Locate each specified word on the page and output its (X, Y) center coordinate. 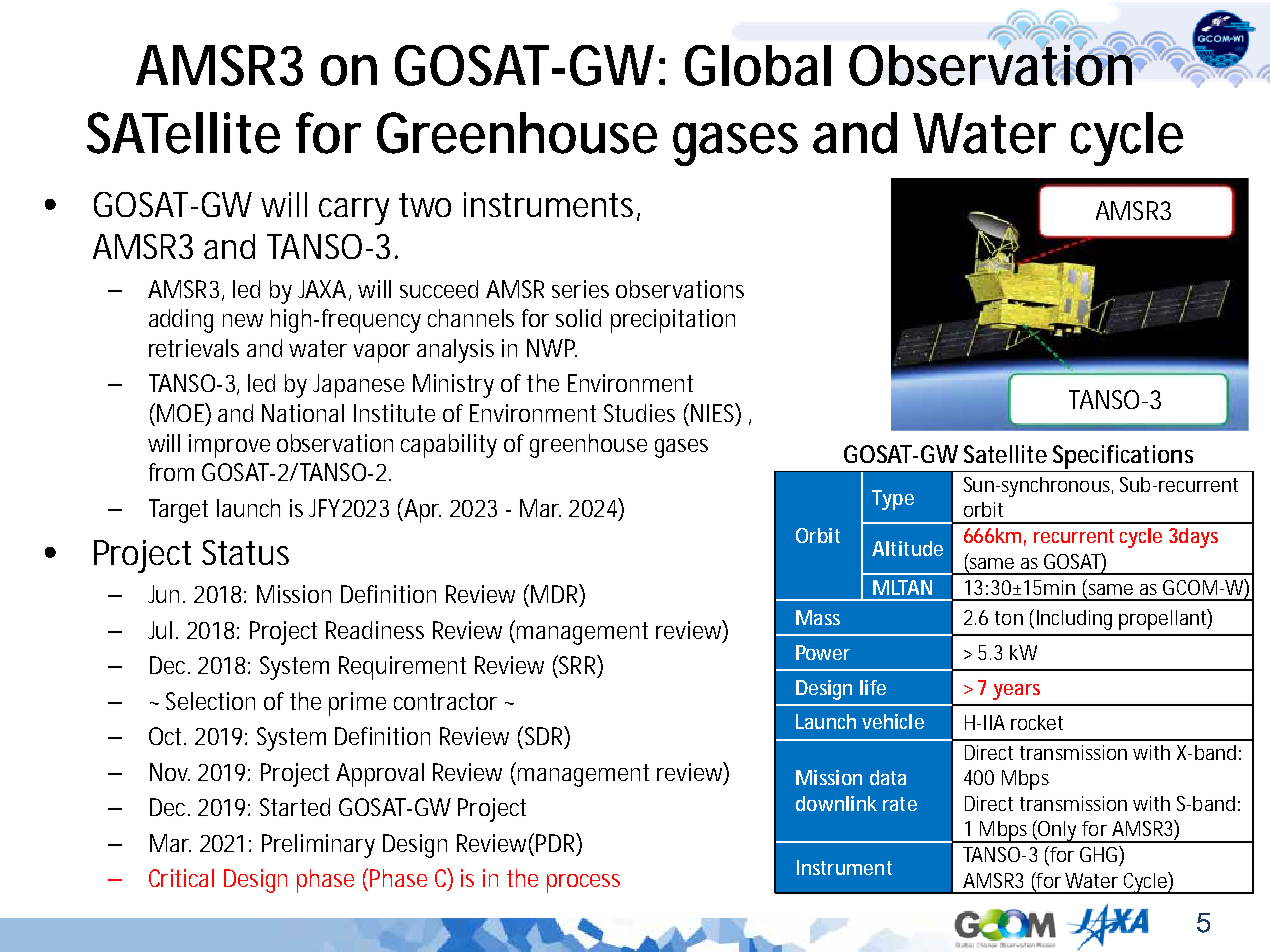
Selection (210, 701)
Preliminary (318, 846)
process (583, 883)
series (580, 289)
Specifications (1123, 457)
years (1016, 692)
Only (1059, 832)
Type (893, 500)
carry (354, 211)
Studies (639, 413)
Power (823, 652)
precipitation (673, 321)
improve (229, 446)
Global (758, 65)
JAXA (324, 290)
